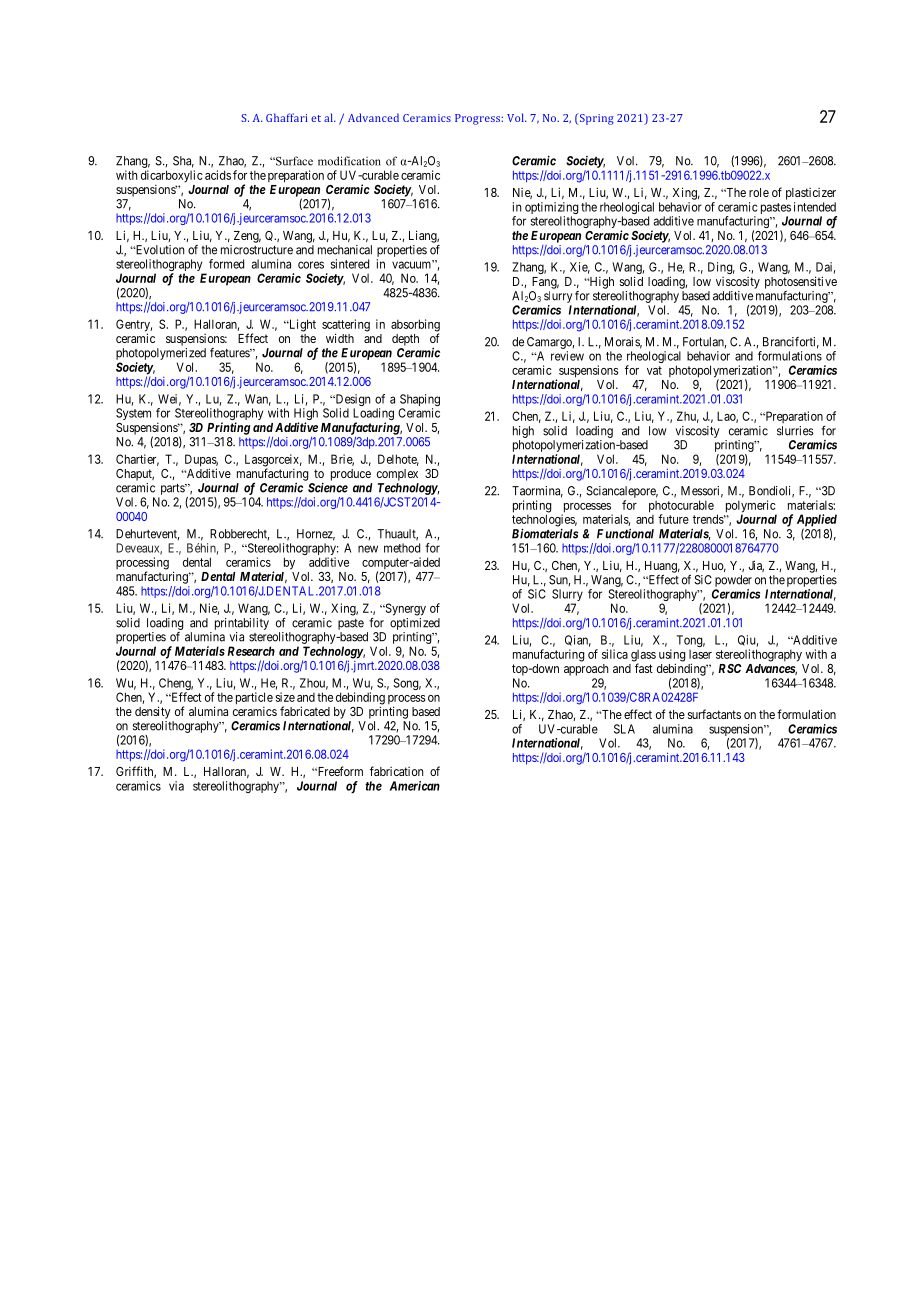  Describe the element at coordinates (733, 581) in the screenshot. I see `powder` at that location.
